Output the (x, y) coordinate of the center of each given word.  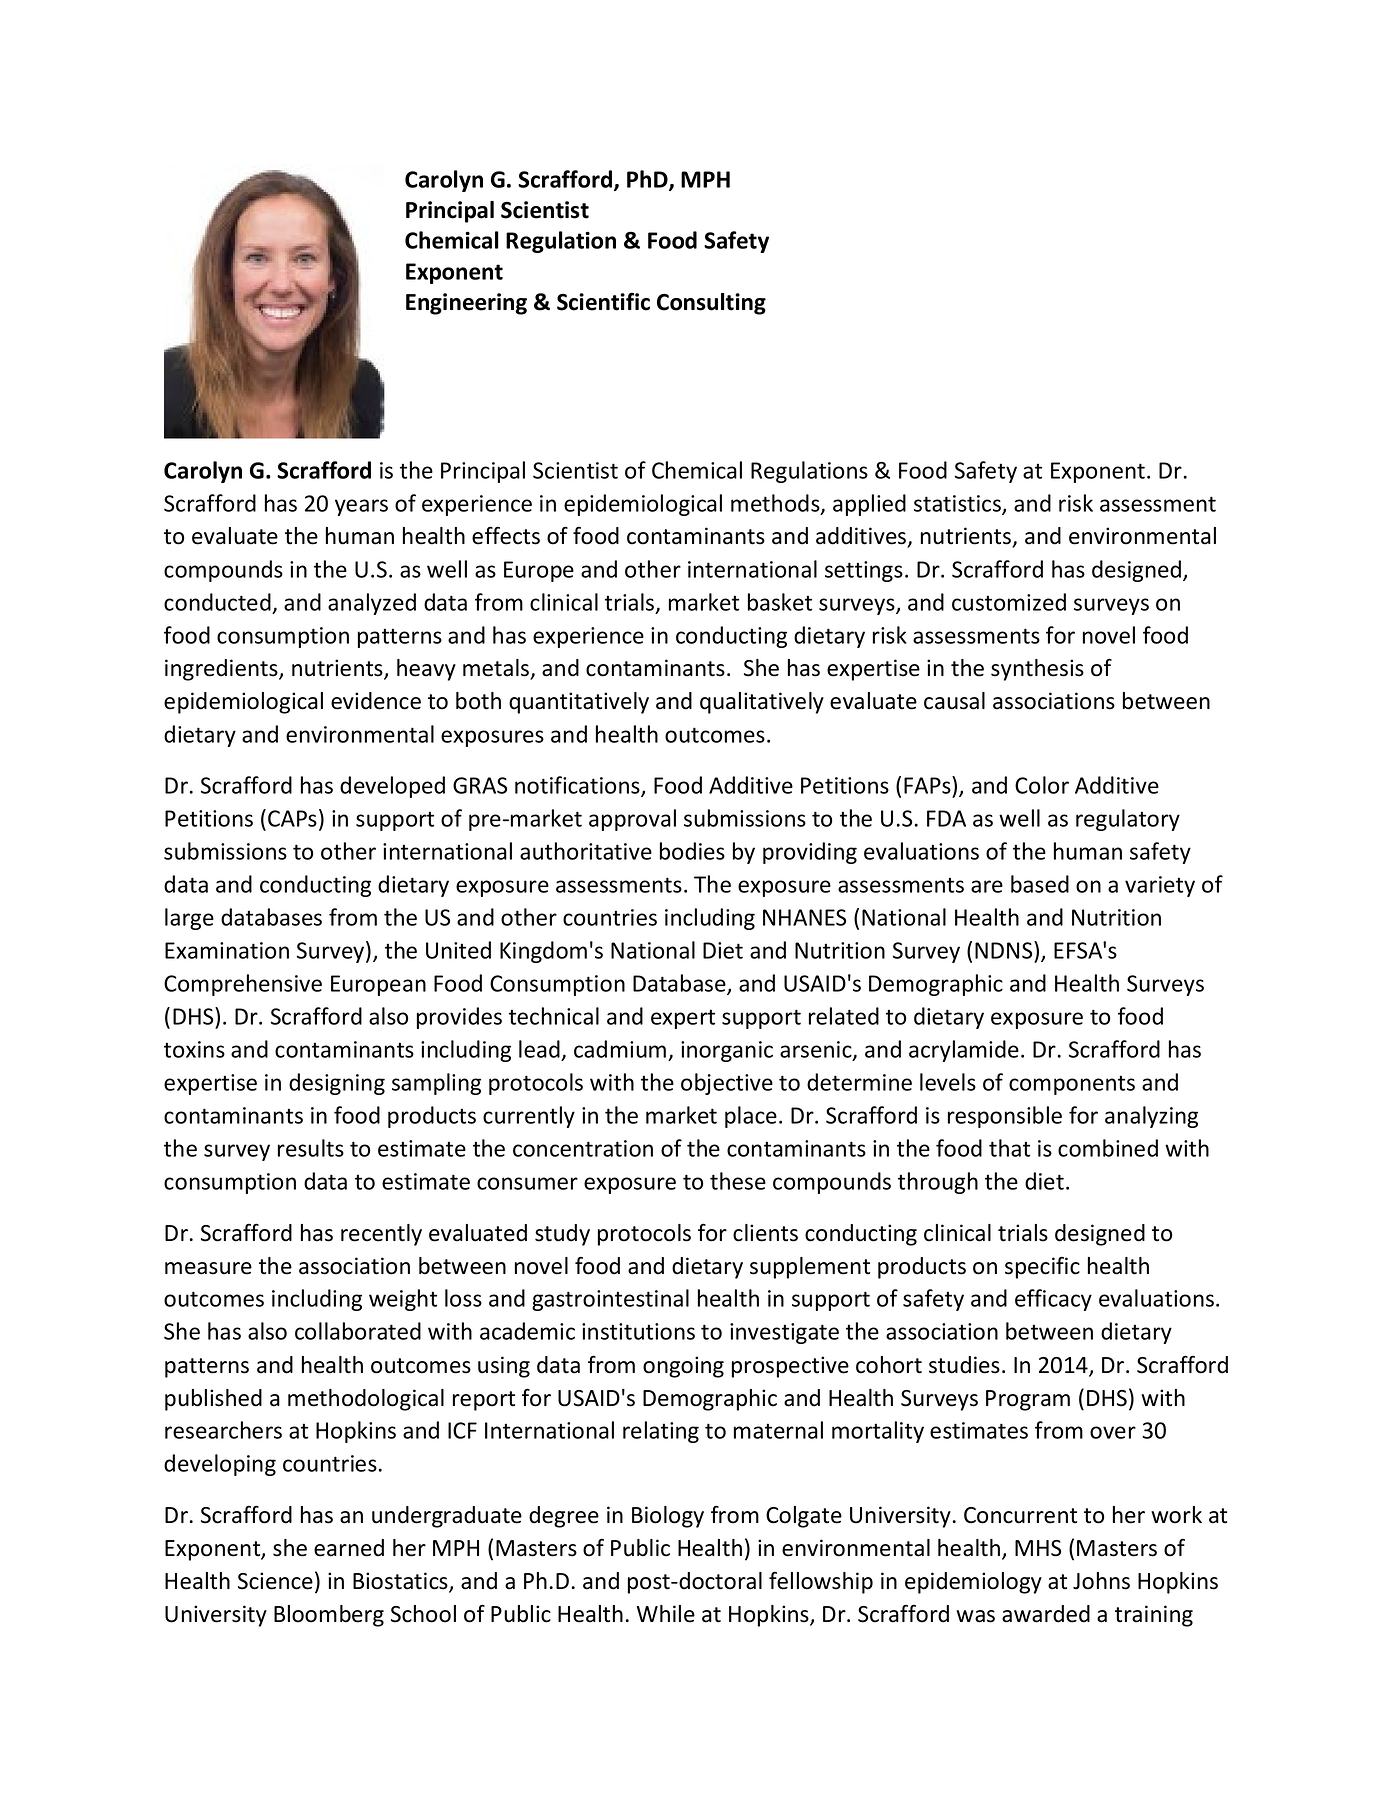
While (666, 1614)
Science (275, 1581)
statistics (958, 504)
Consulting (711, 304)
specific (1042, 1268)
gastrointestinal (610, 1300)
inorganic (727, 1051)
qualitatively (762, 703)
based (1040, 884)
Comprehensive (243, 985)
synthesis (1037, 670)
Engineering (466, 304)
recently (381, 1235)
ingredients (222, 670)
